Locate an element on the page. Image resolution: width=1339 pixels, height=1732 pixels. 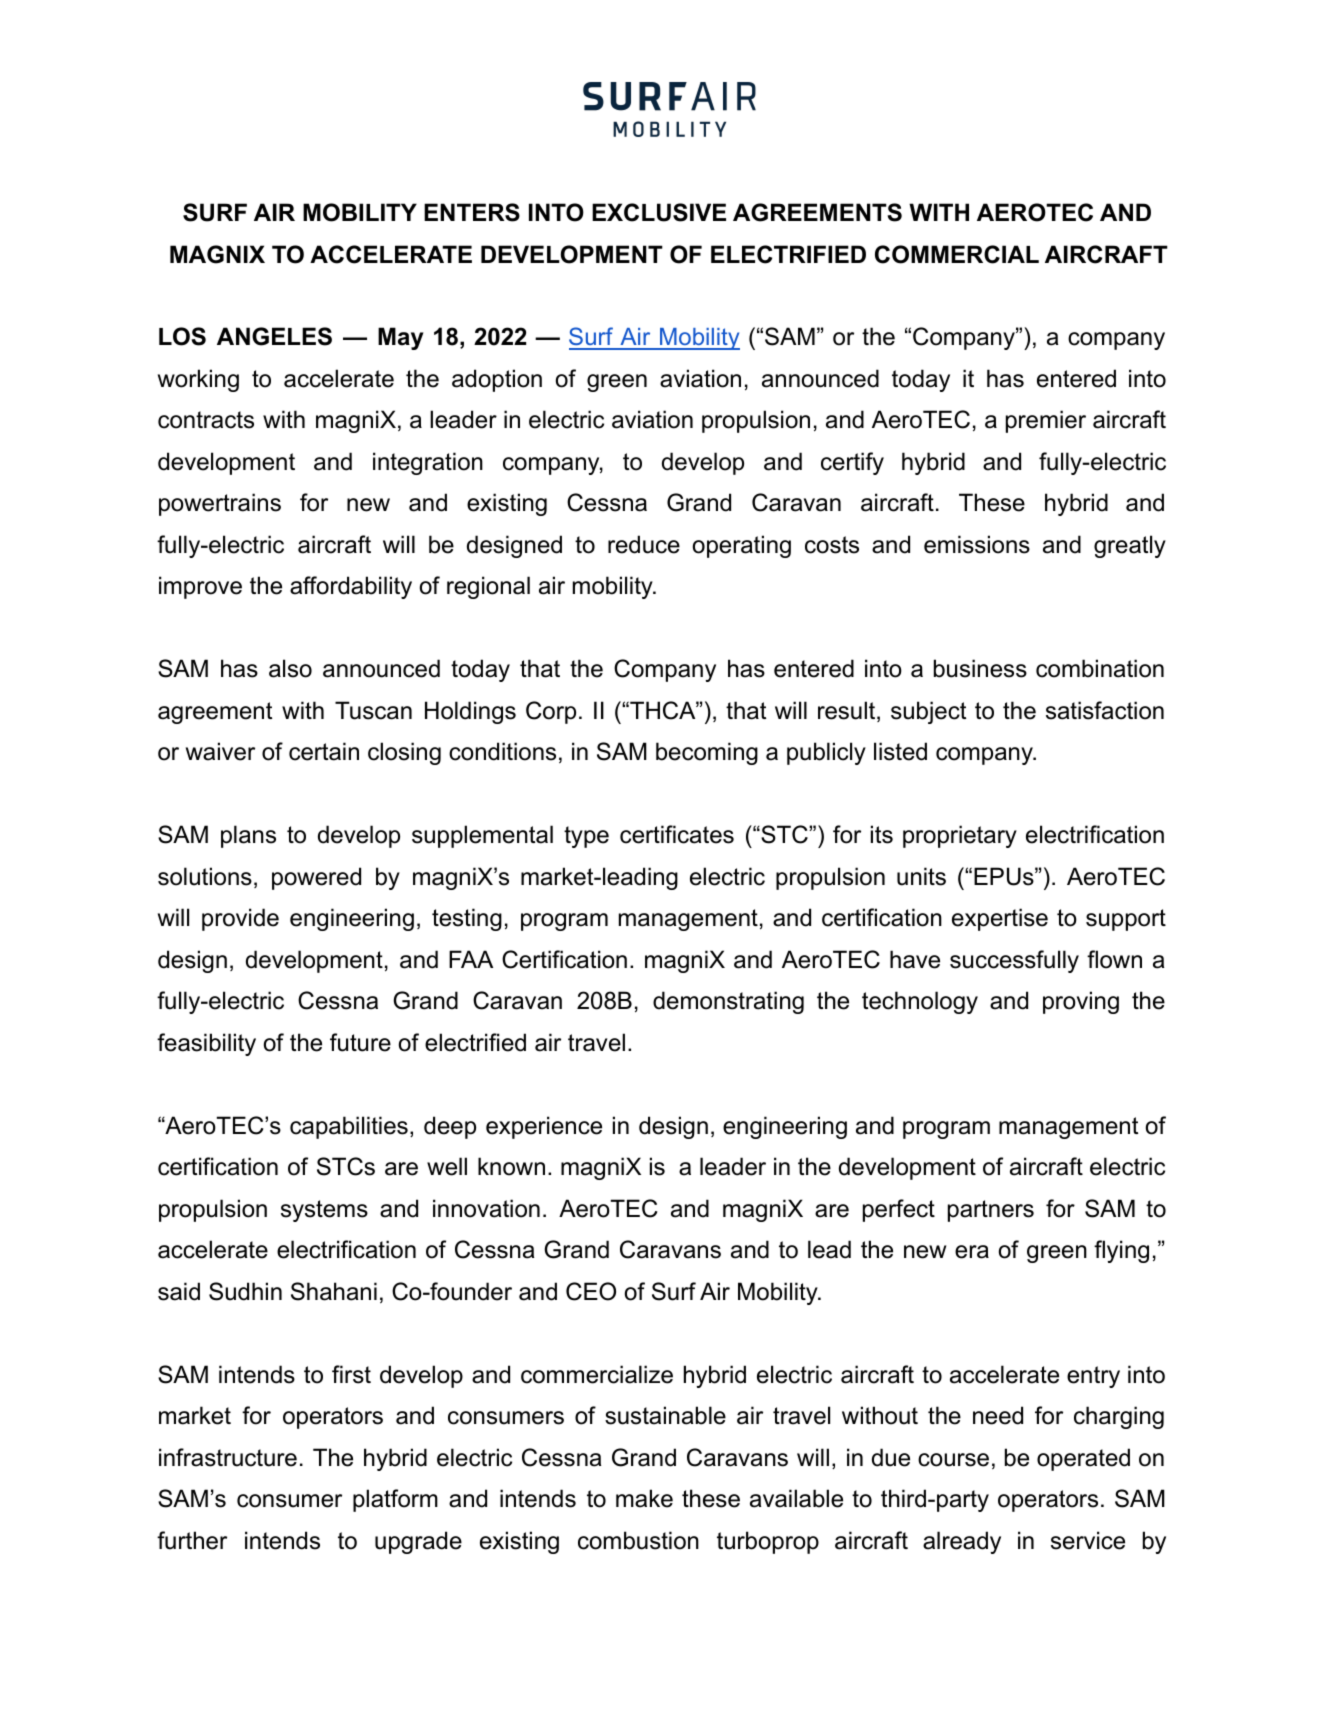
emissions is located at coordinates (977, 544).
